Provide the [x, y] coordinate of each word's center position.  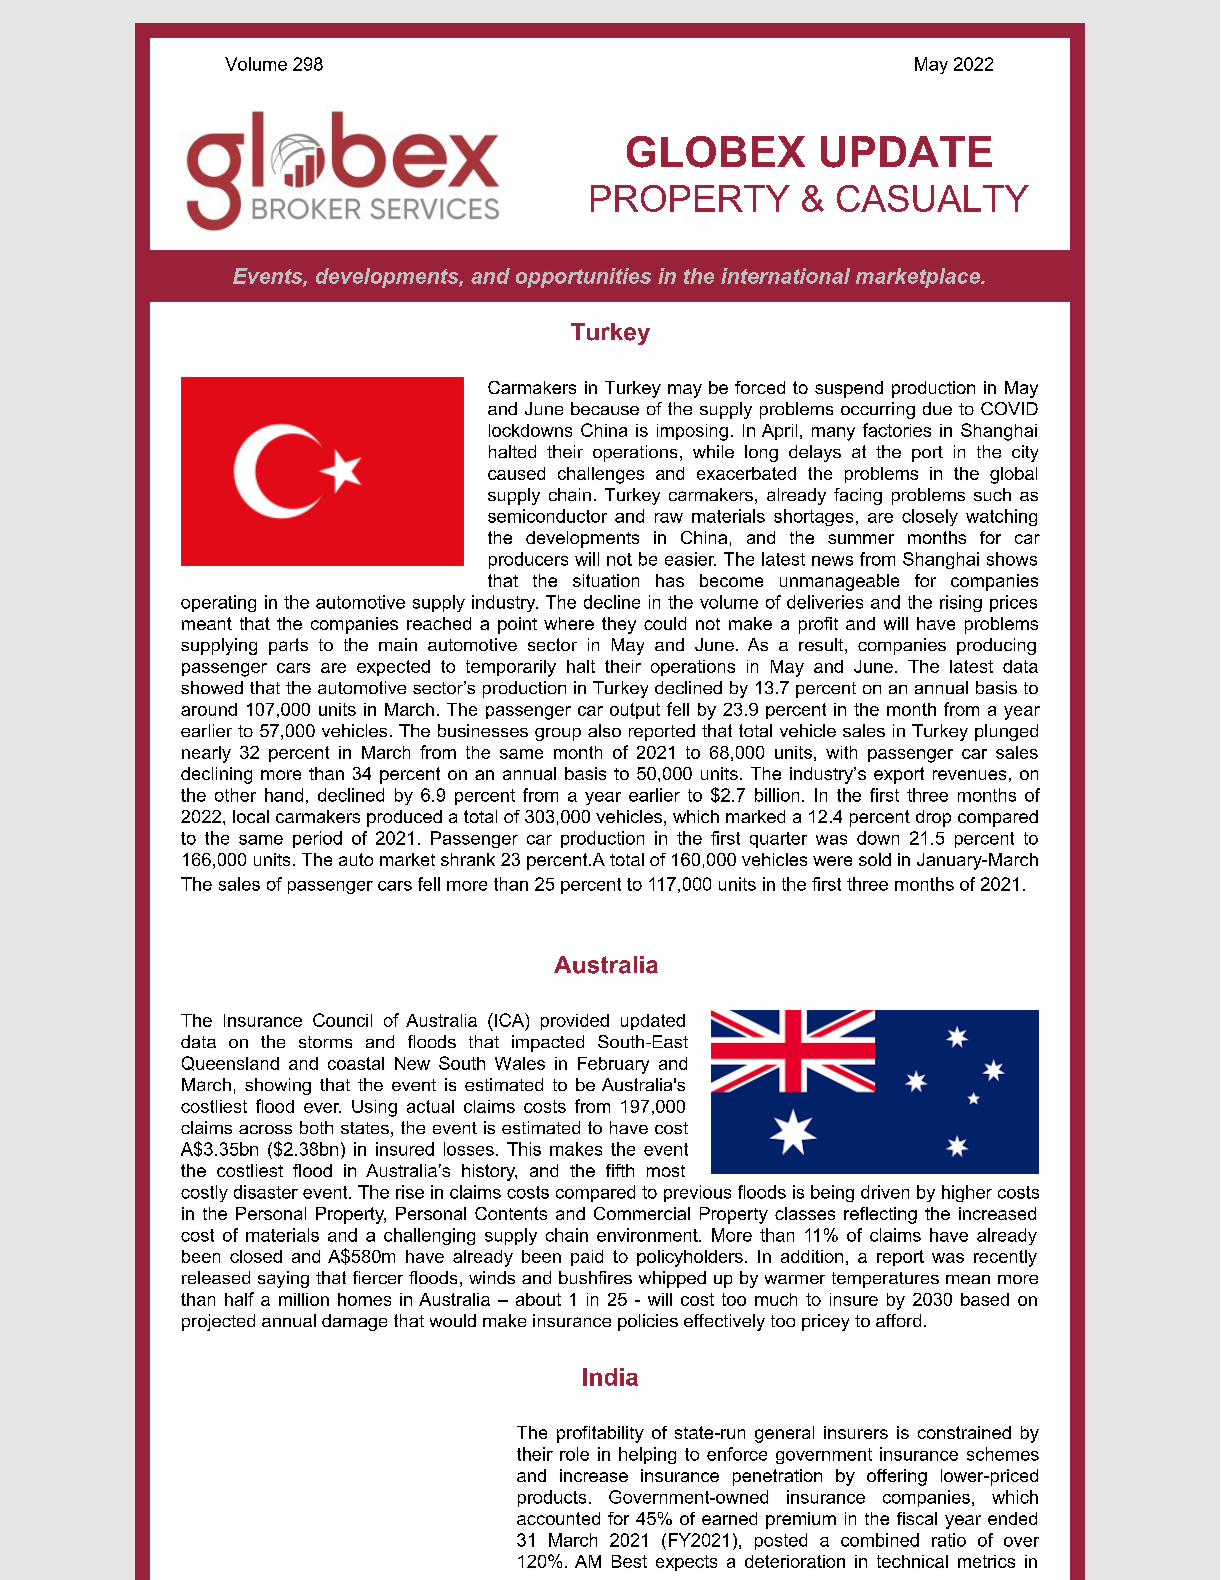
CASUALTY [933, 198]
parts [288, 646]
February [613, 1065]
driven [885, 1192]
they [619, 625]
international [785, 276]
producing [996, 646]
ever [322, 1108]
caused [516, 473]
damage [354, 1322]
